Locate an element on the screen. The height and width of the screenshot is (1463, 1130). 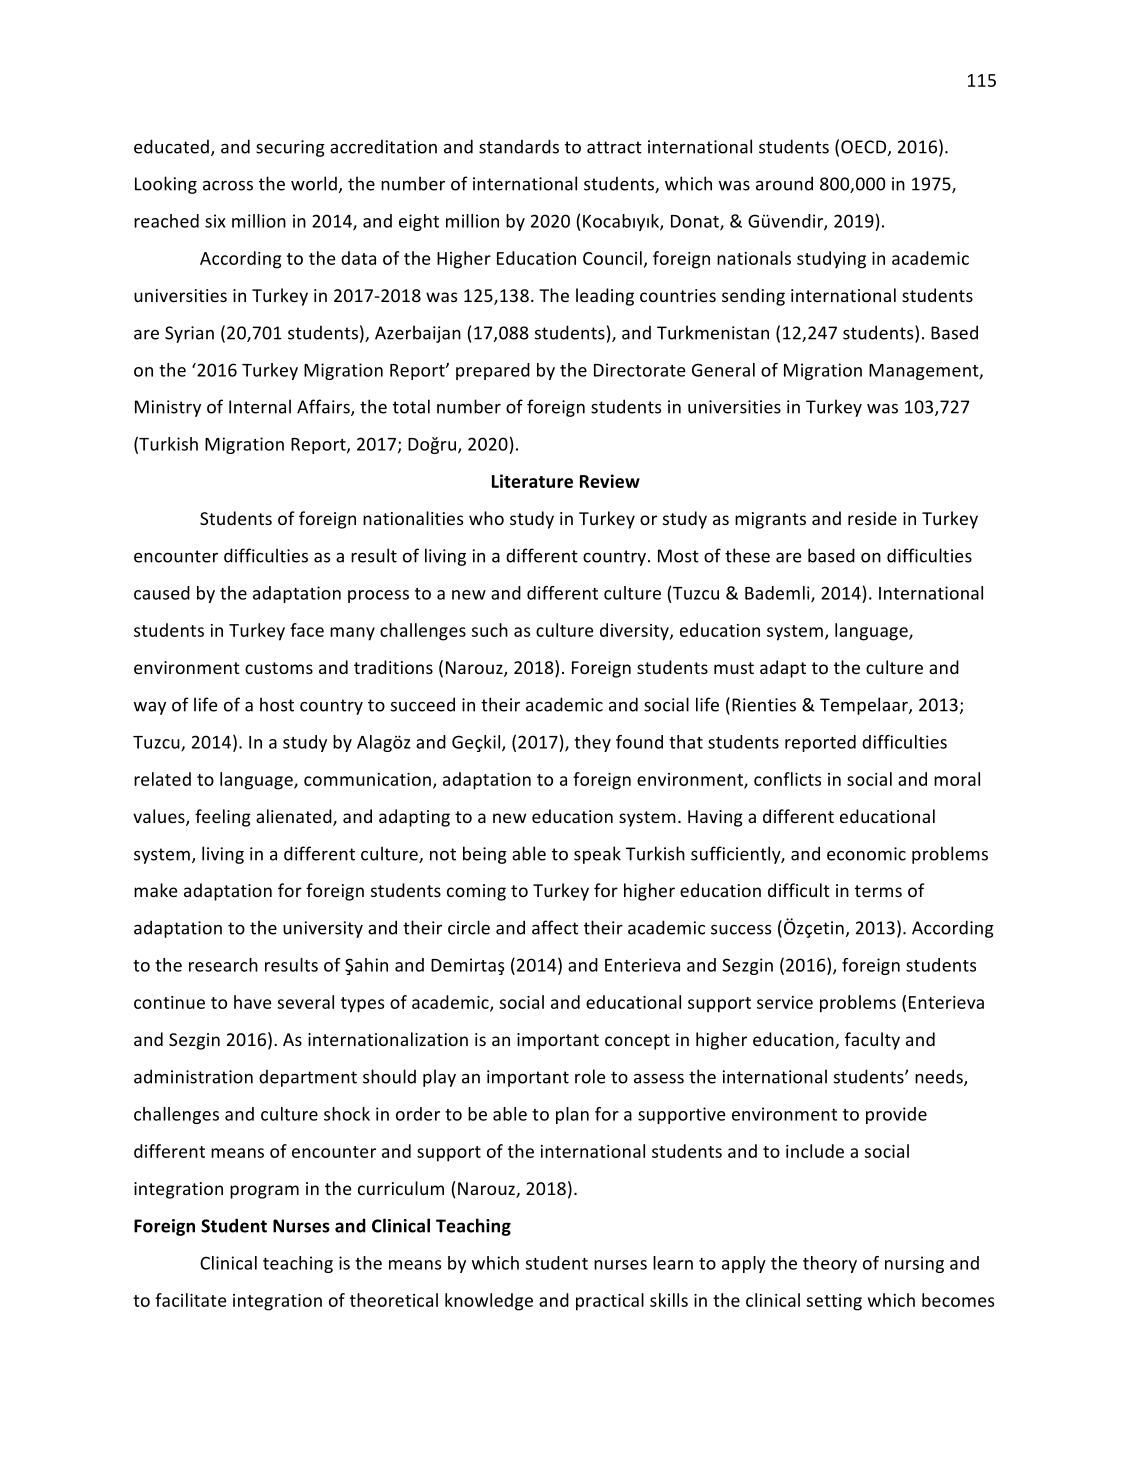
host is located at coordinates (277, 704).
